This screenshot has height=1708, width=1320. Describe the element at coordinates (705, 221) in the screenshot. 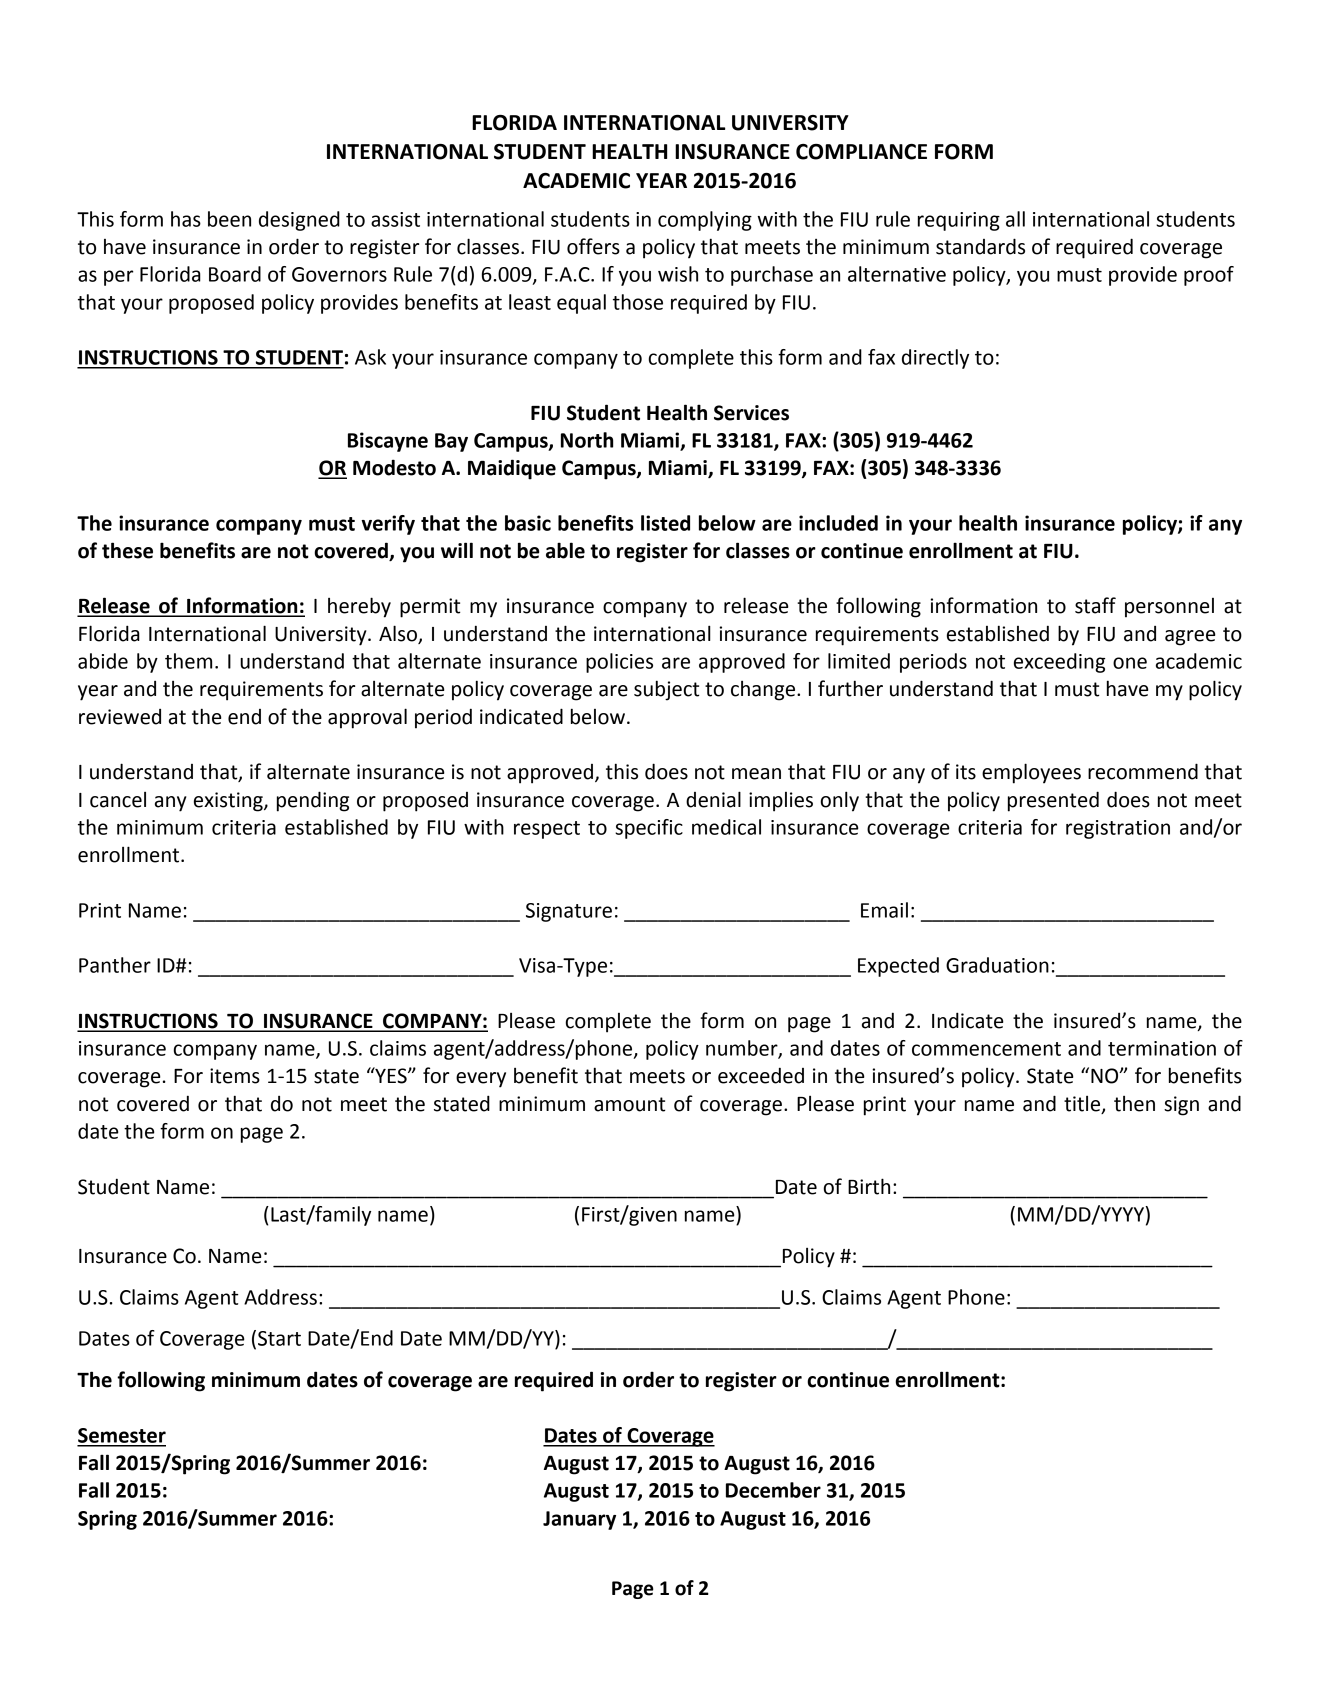

I see `complying` at that location.
